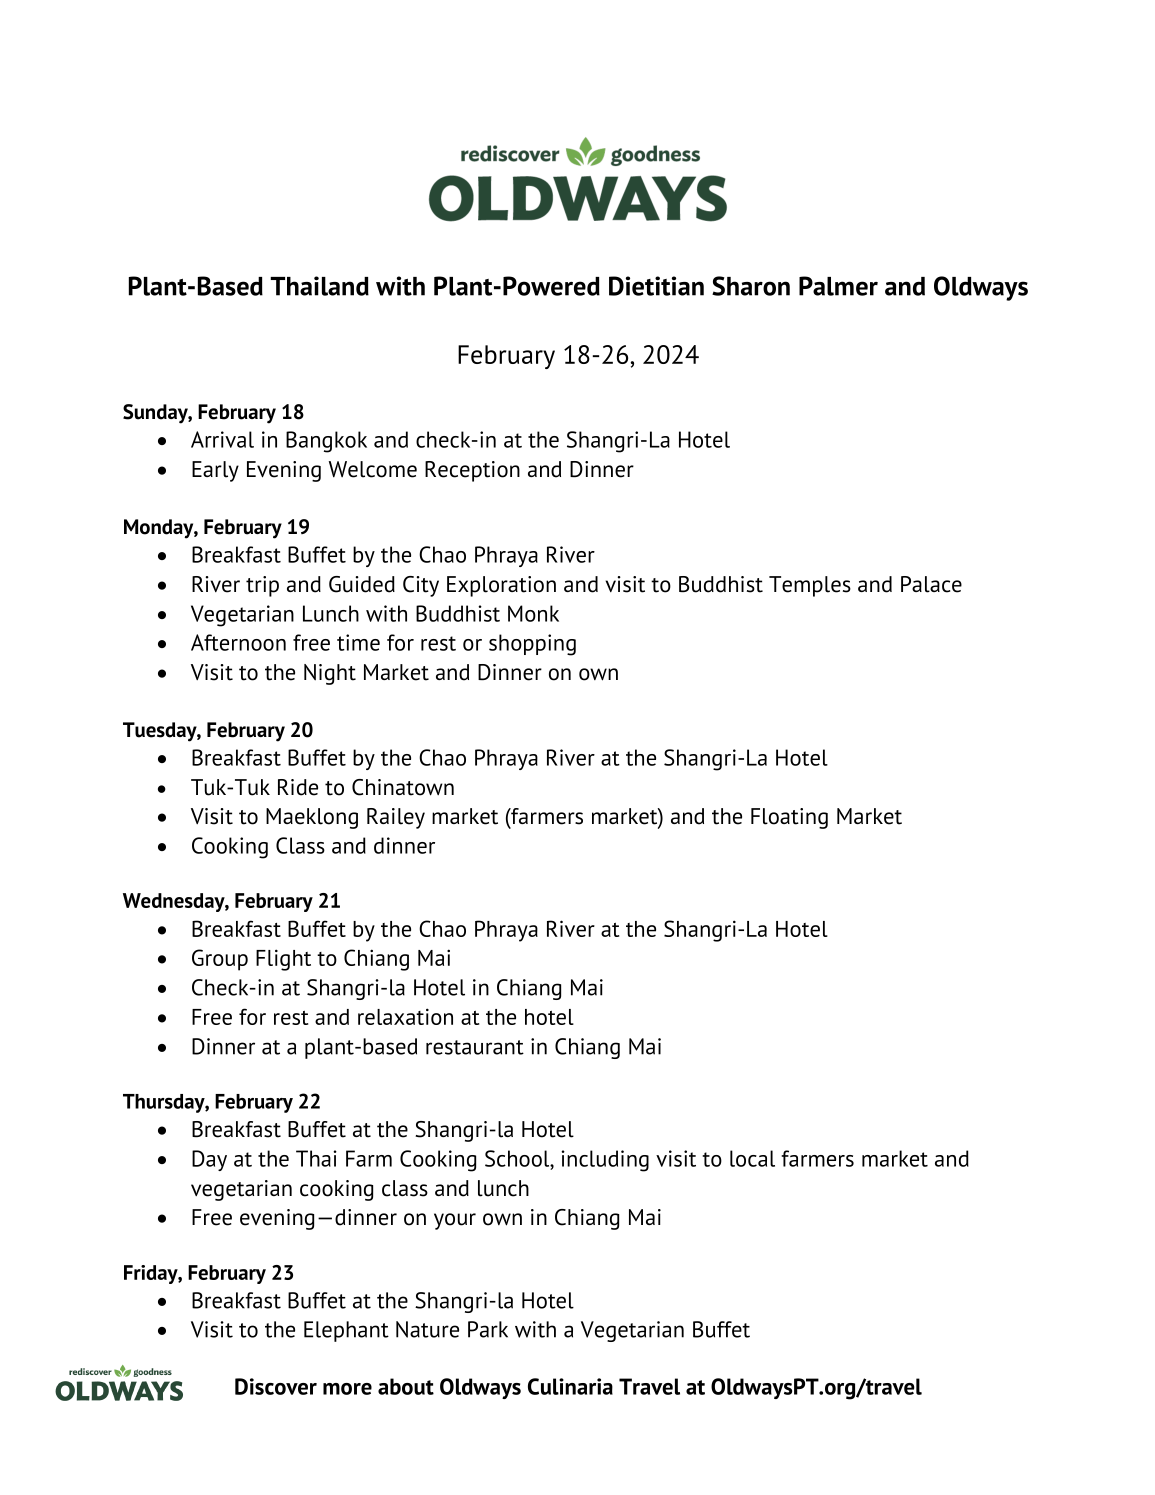  I want to click on Bangkok, so click(326, 442).
